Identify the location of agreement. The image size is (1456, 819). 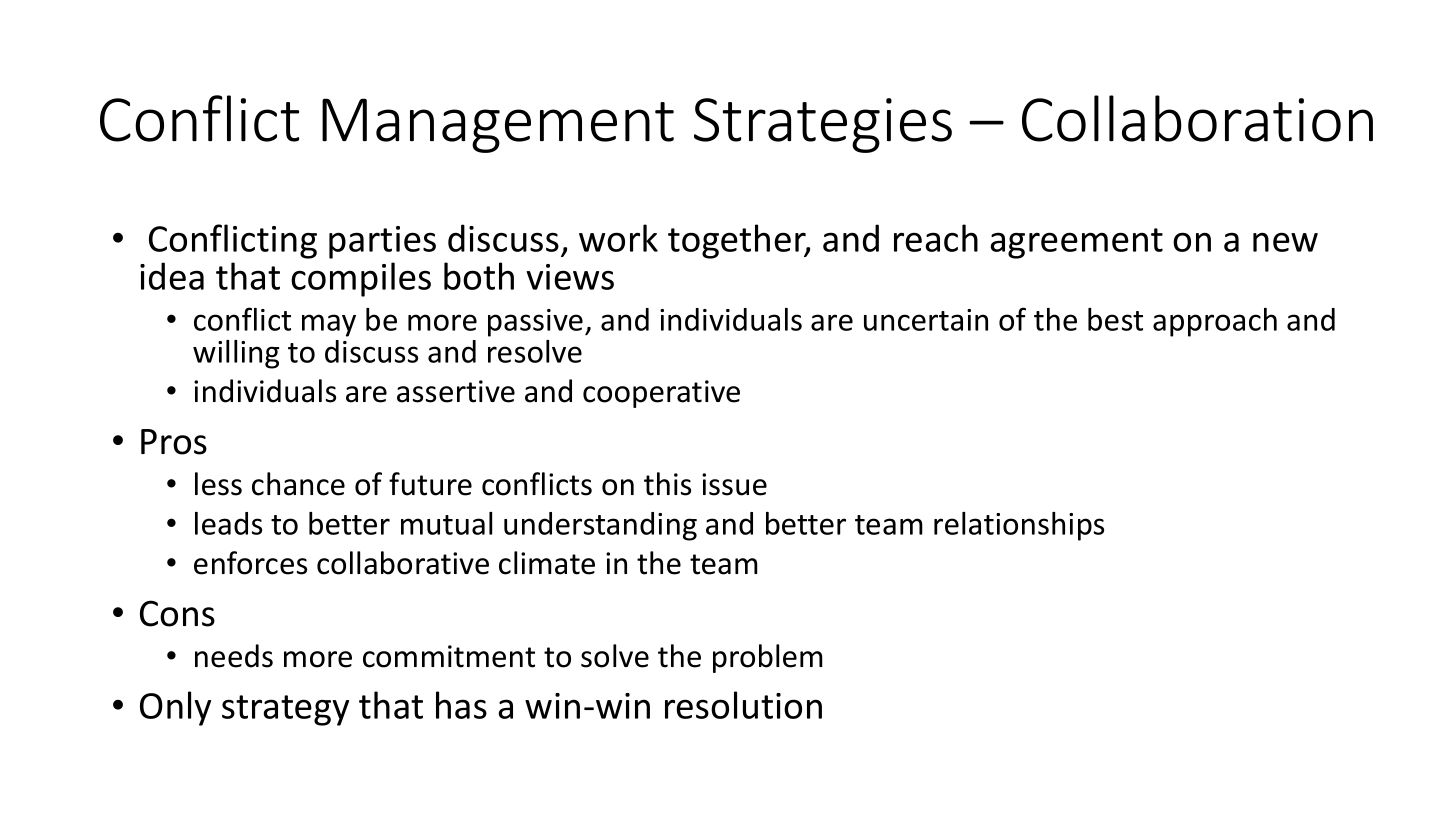
(1076, 243).
